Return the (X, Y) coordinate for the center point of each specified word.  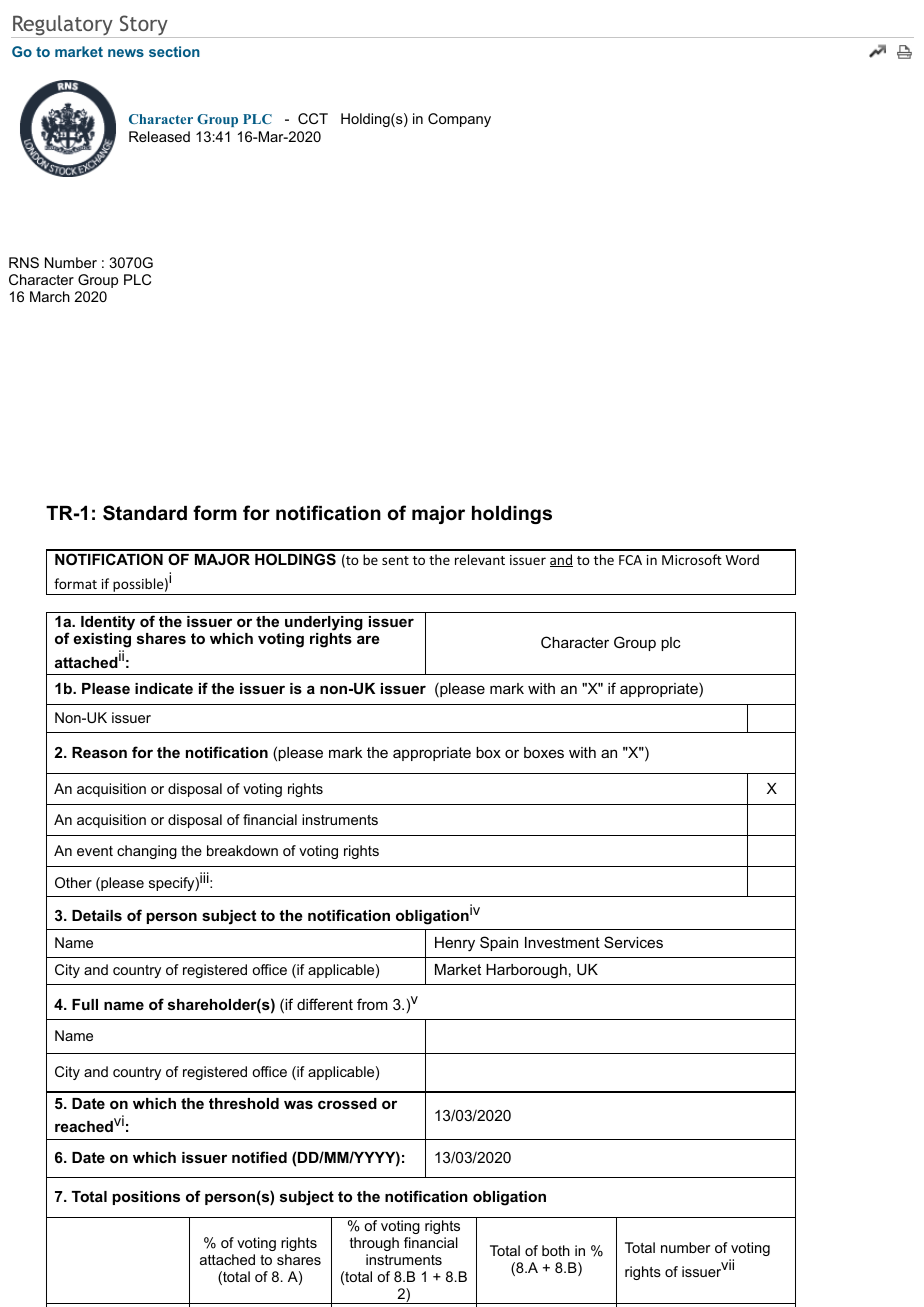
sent (395, 560)
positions (146, 1198)
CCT (313, 118)
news (126, 53)
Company (459, 120)
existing (102, 642)
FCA (630, 560)
